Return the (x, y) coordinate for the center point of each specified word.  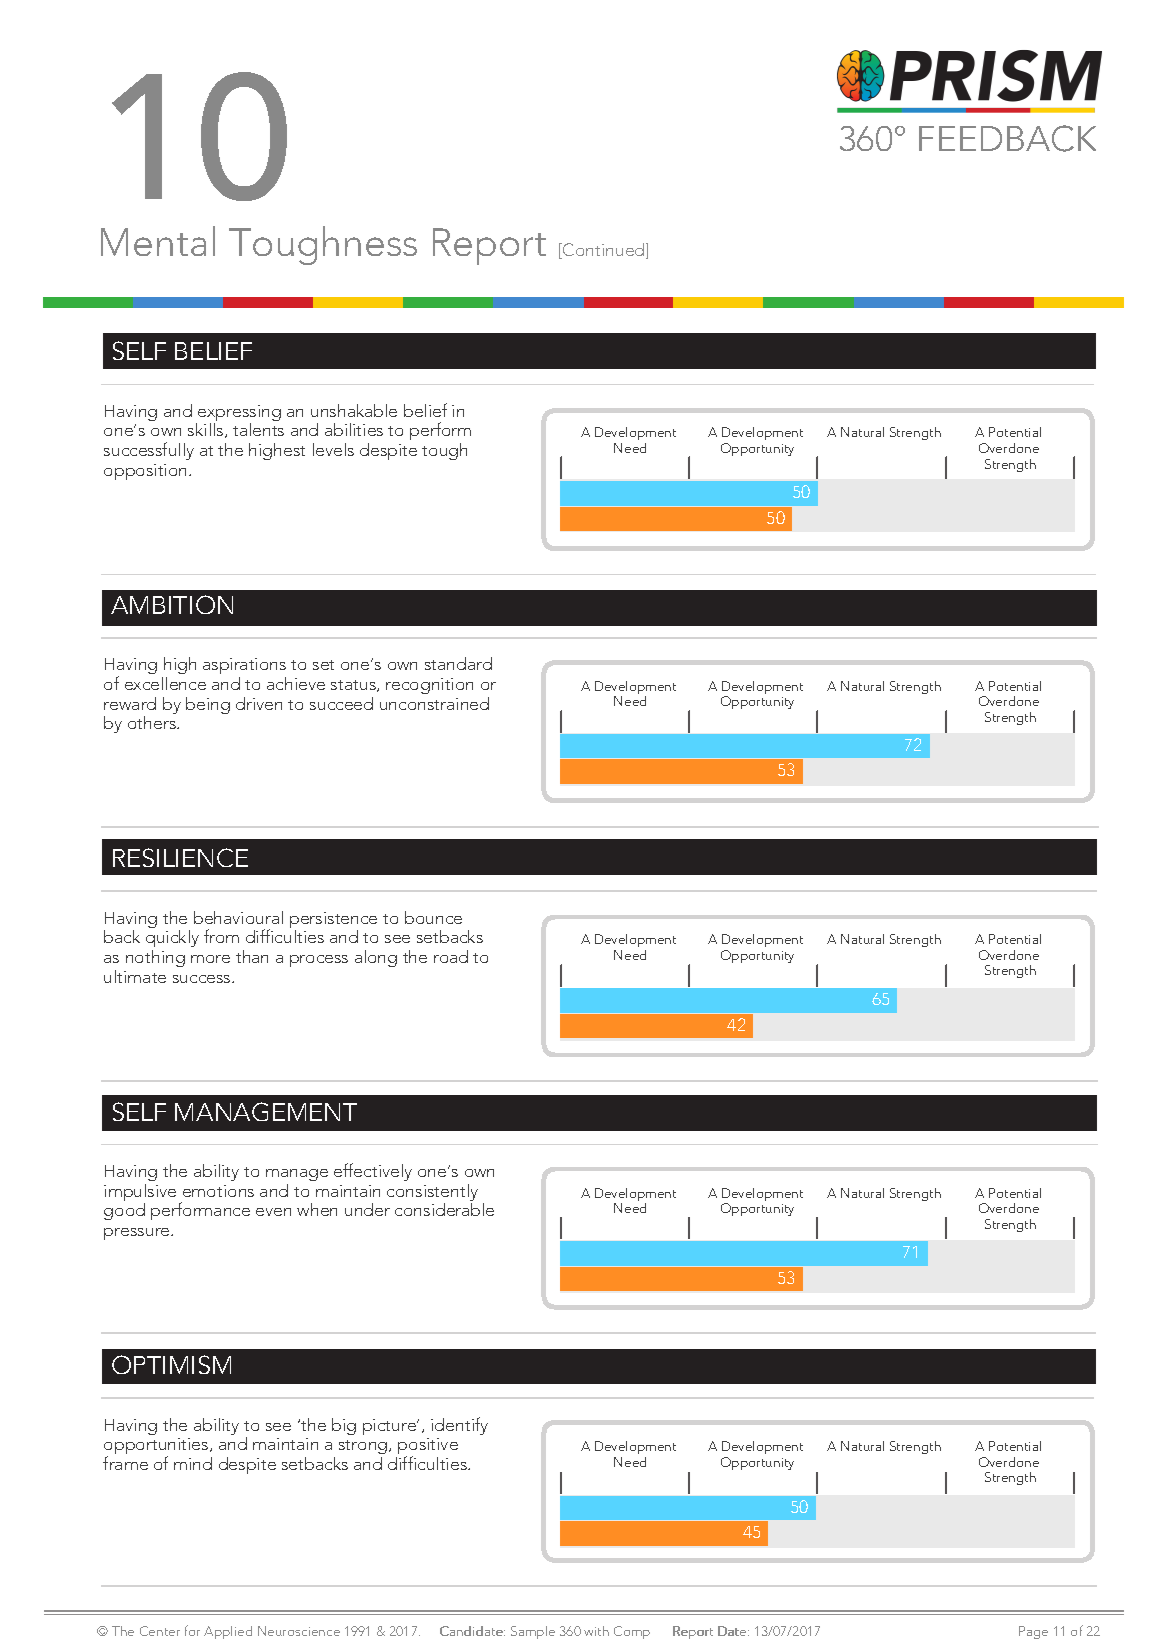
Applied (228, 1632)
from (221, 936)
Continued (604, 251)
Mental (158, 241)
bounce (433, 917)
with (596, 1631)
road (451, 956)
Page (1033, 1632)
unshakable (354, 410)
